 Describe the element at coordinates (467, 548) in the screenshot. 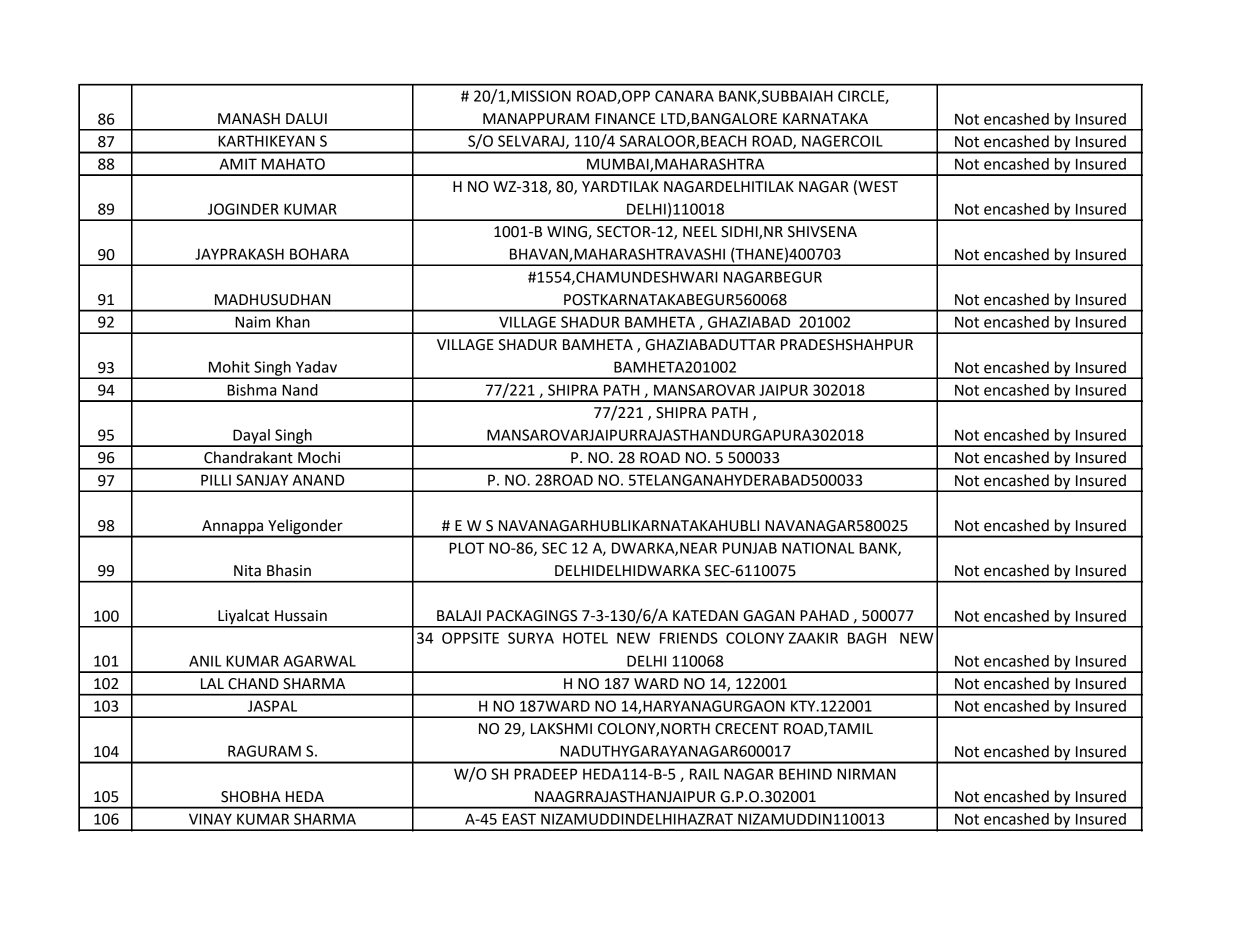

I see `PLOT` at that location.
